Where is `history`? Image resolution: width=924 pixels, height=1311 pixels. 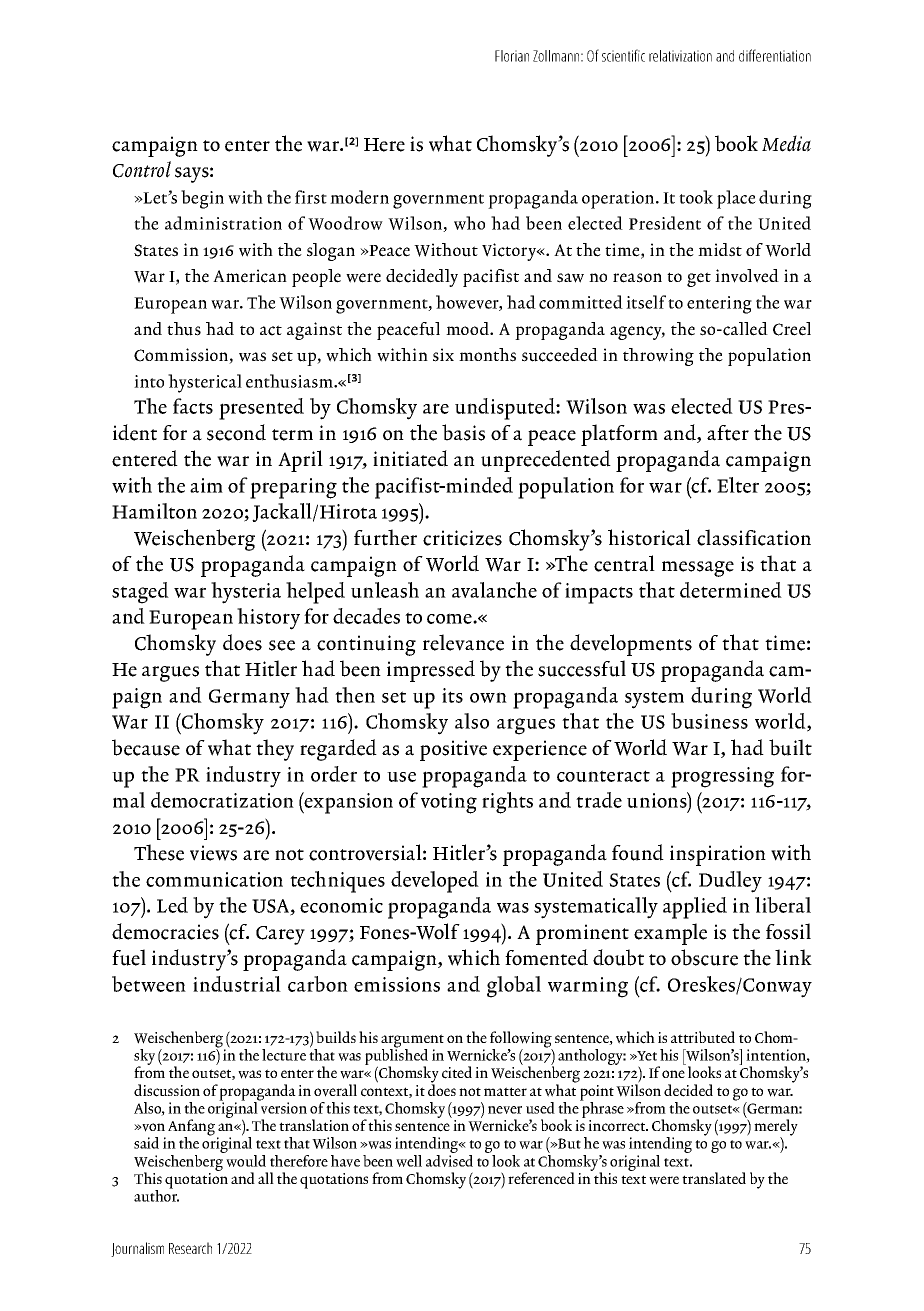
history is located at coordinates (268, 619).
